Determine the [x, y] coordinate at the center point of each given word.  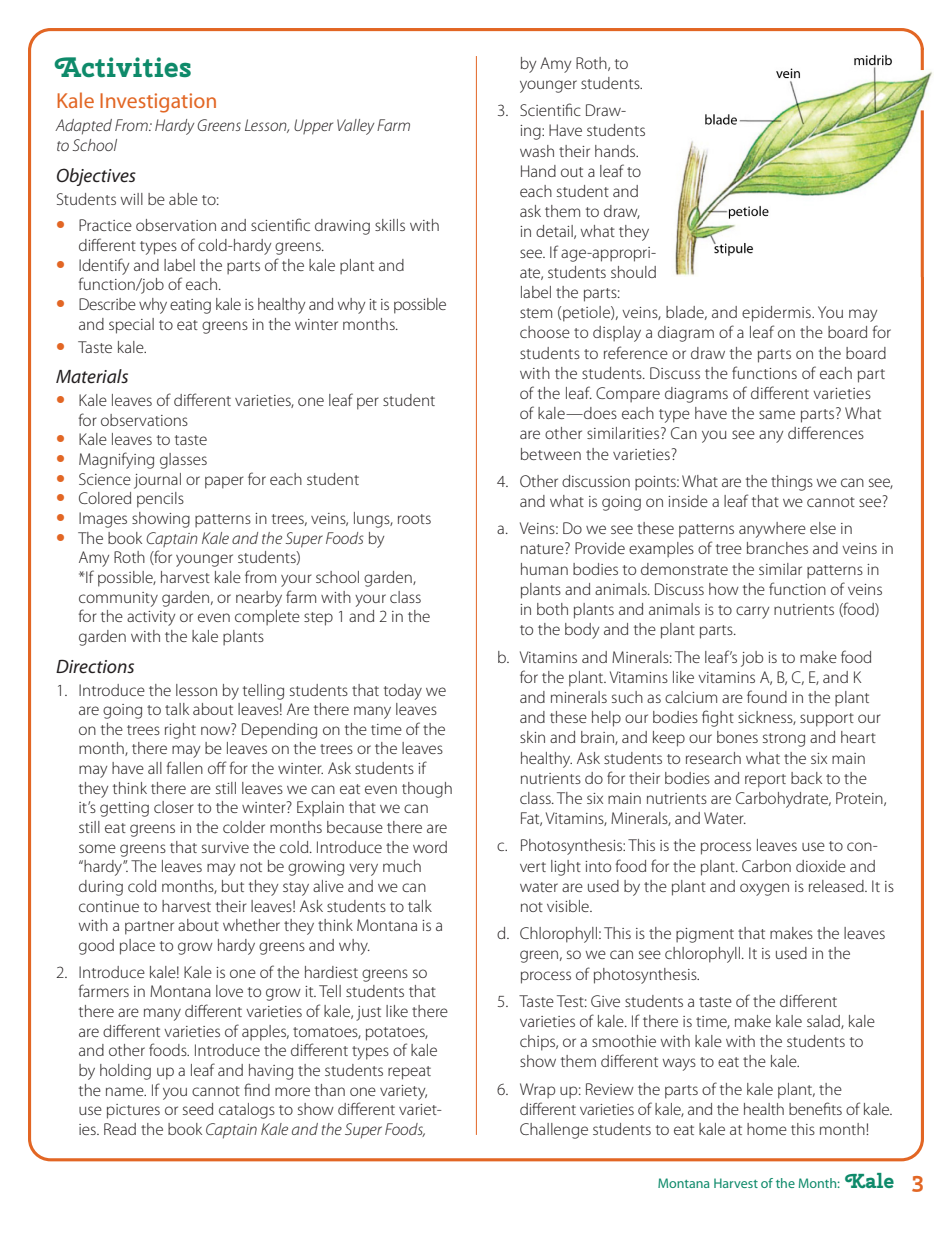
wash [537, 151]
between [551, 454]
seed [198, 1109]
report [765, 781]
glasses [183, 461]
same [777, 414]
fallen [184, 767]
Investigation [158, 103]
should [633, 272]
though [427, 790]
